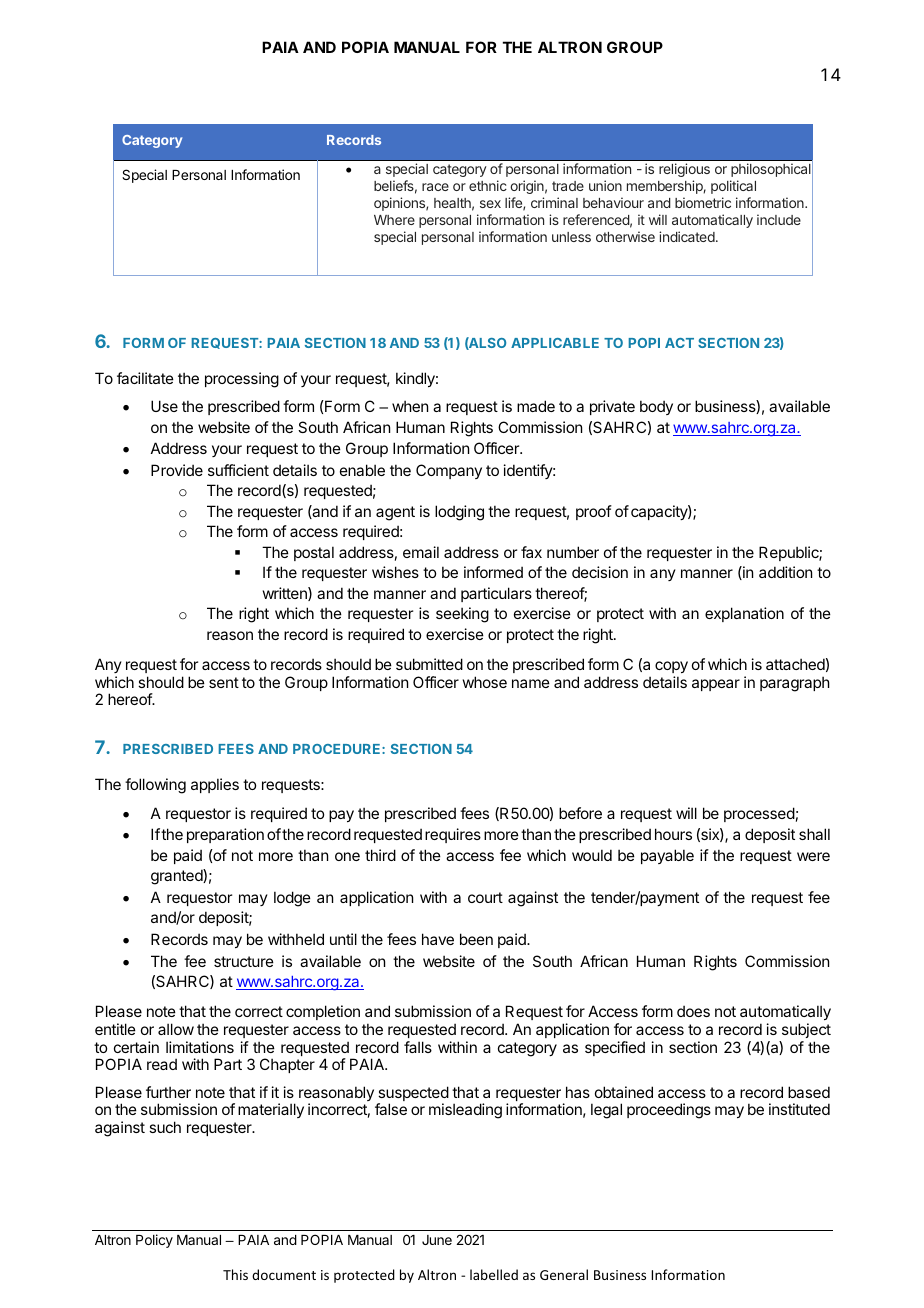  Describe the element at coordinates (703, 202) in the screenshot. I see `biometric` at that location.
